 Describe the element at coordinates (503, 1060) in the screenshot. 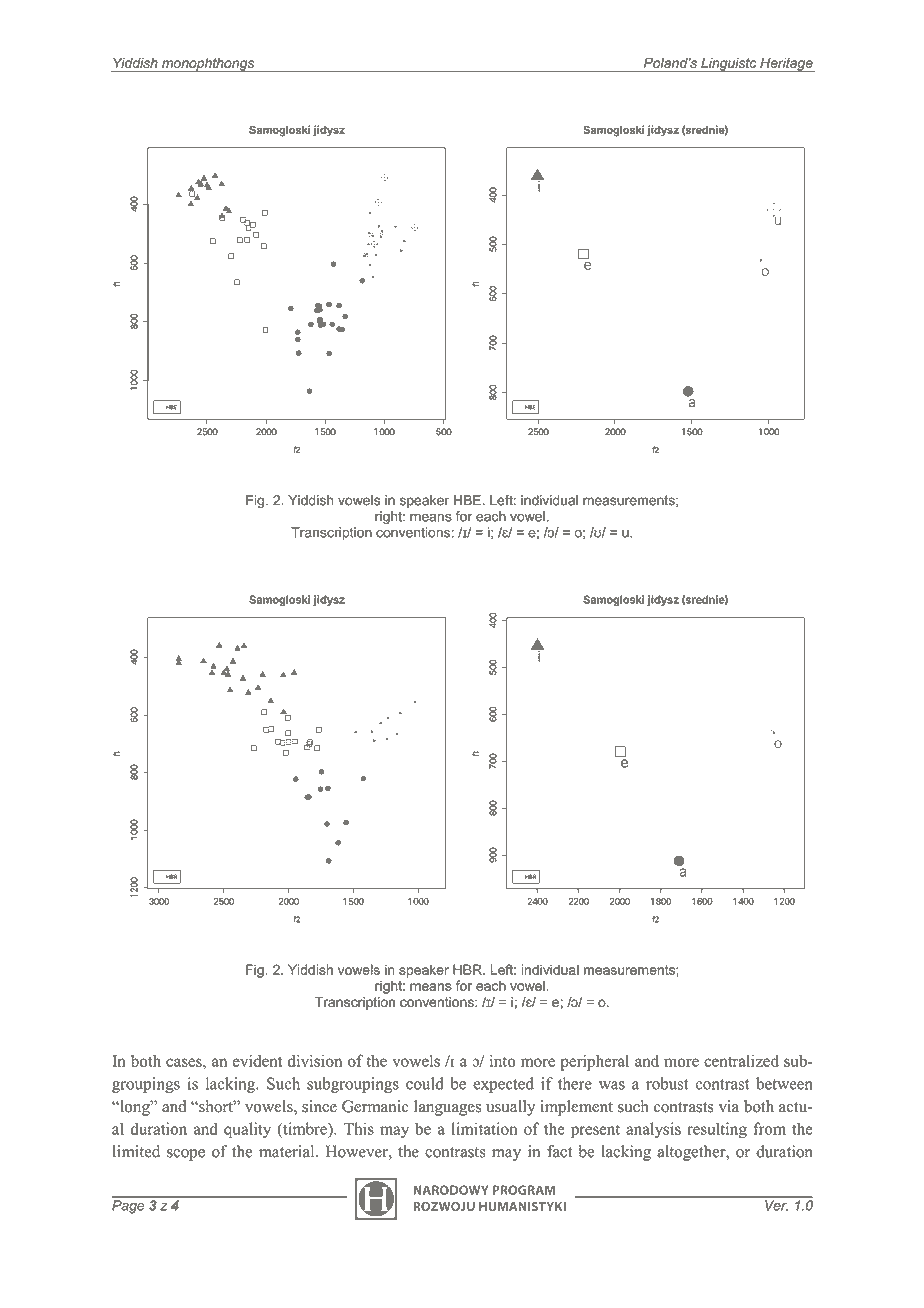

I see `into` at that location.
